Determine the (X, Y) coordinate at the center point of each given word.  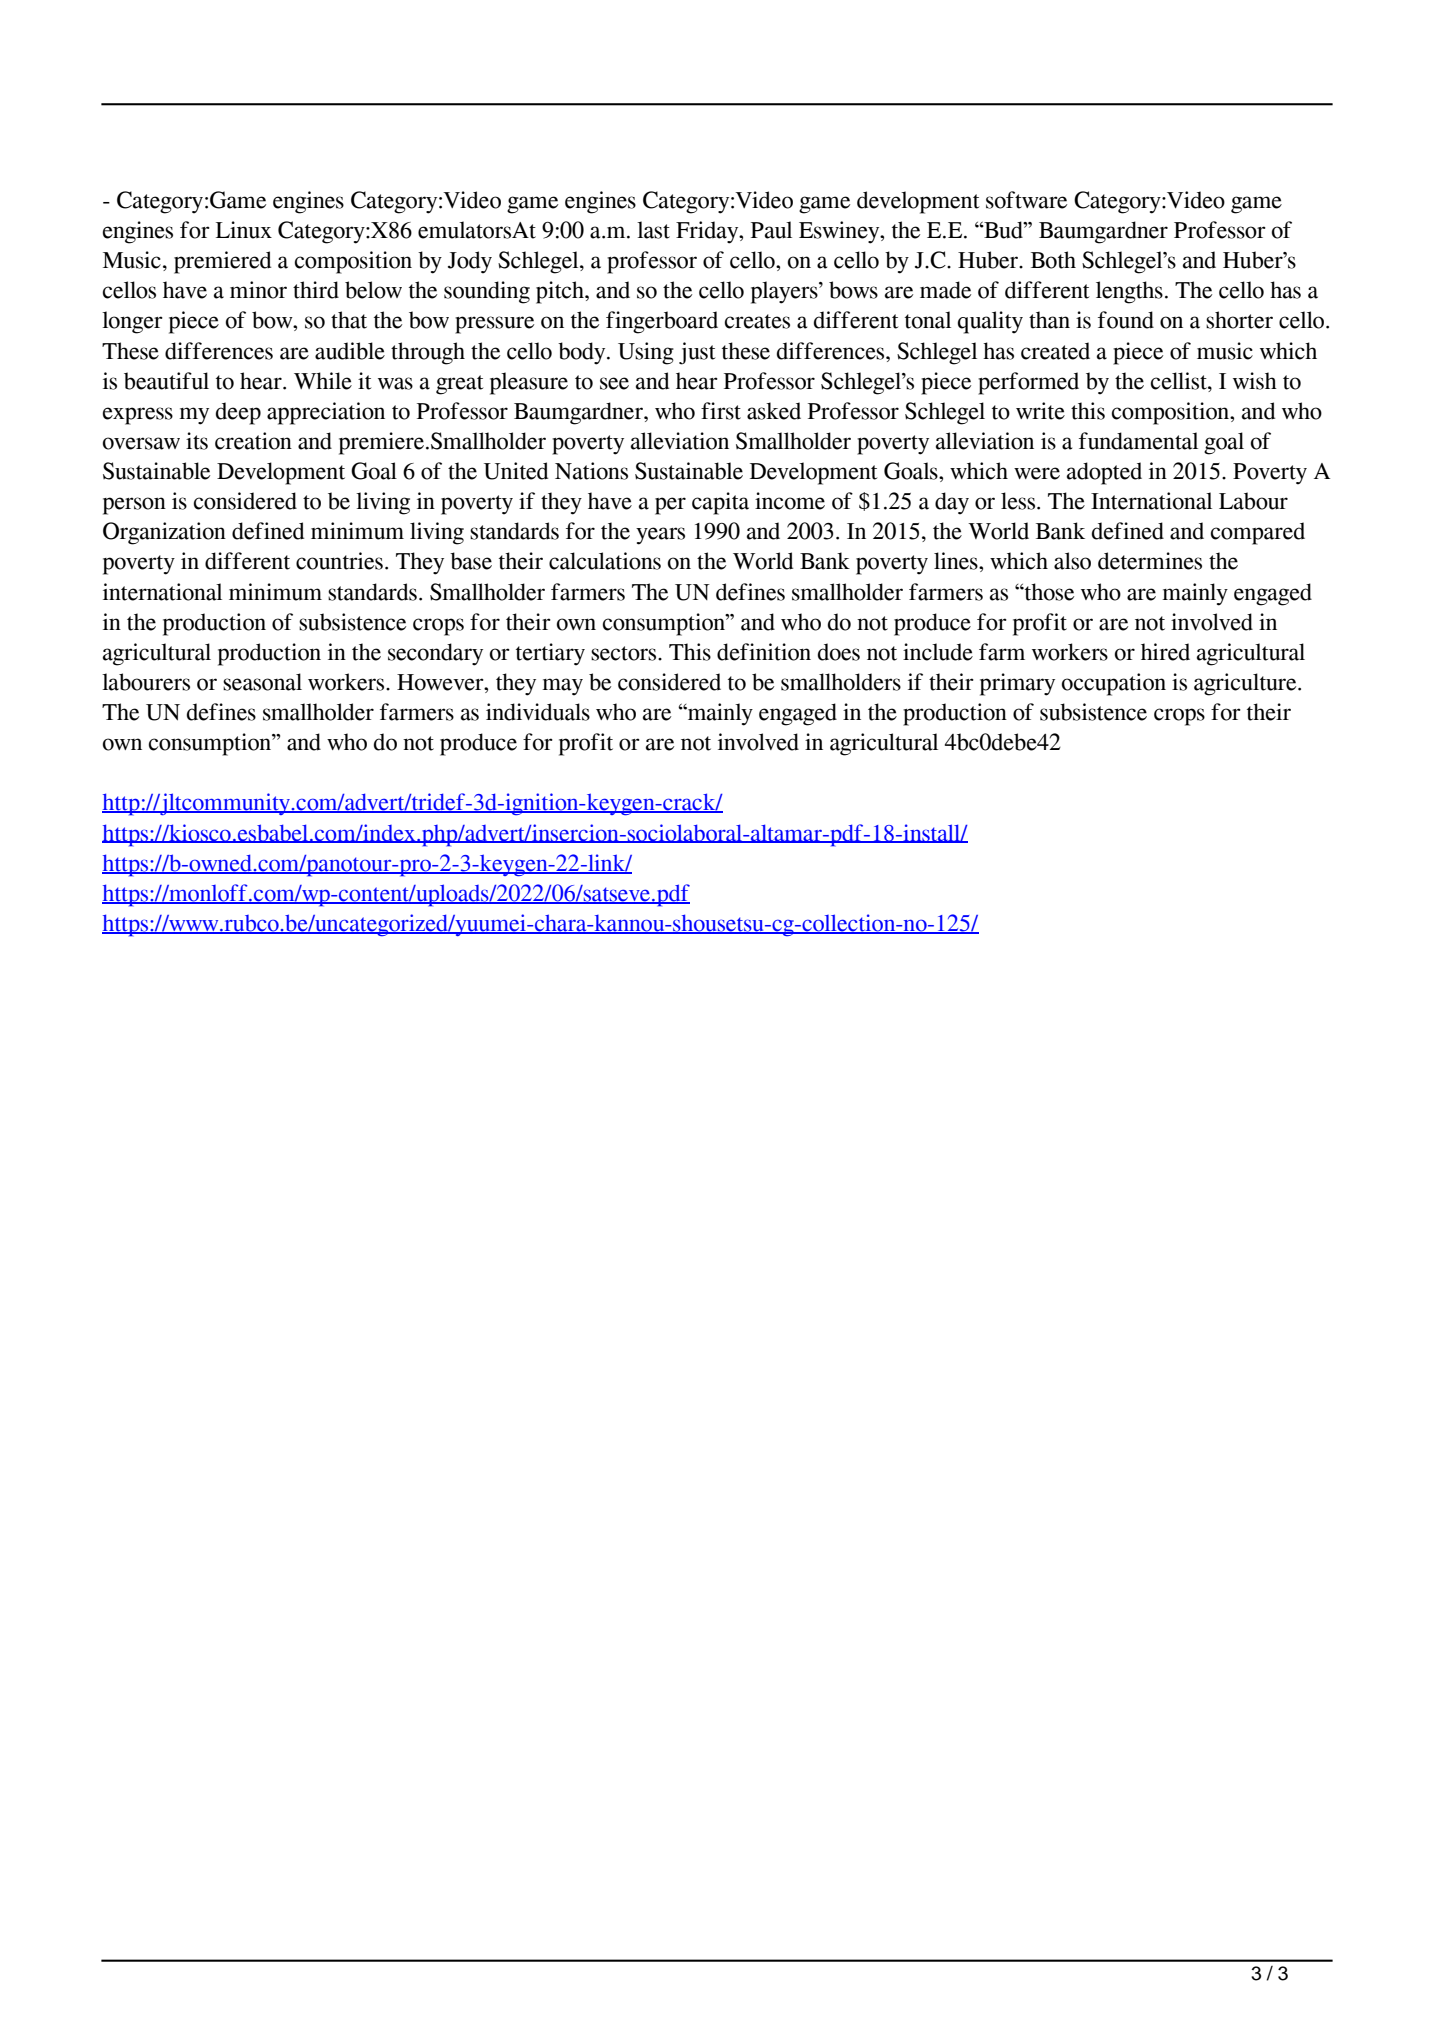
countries (339, 561)
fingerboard (662, 322)
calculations (605, 561)
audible (350, 351)
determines (1150, 561)
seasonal (262, 682)
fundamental (1138, 441)
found (1126, 320)
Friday (708, 232)
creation (253, 441)
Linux (244, 230)
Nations (591, 471)
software (1026, 200)
